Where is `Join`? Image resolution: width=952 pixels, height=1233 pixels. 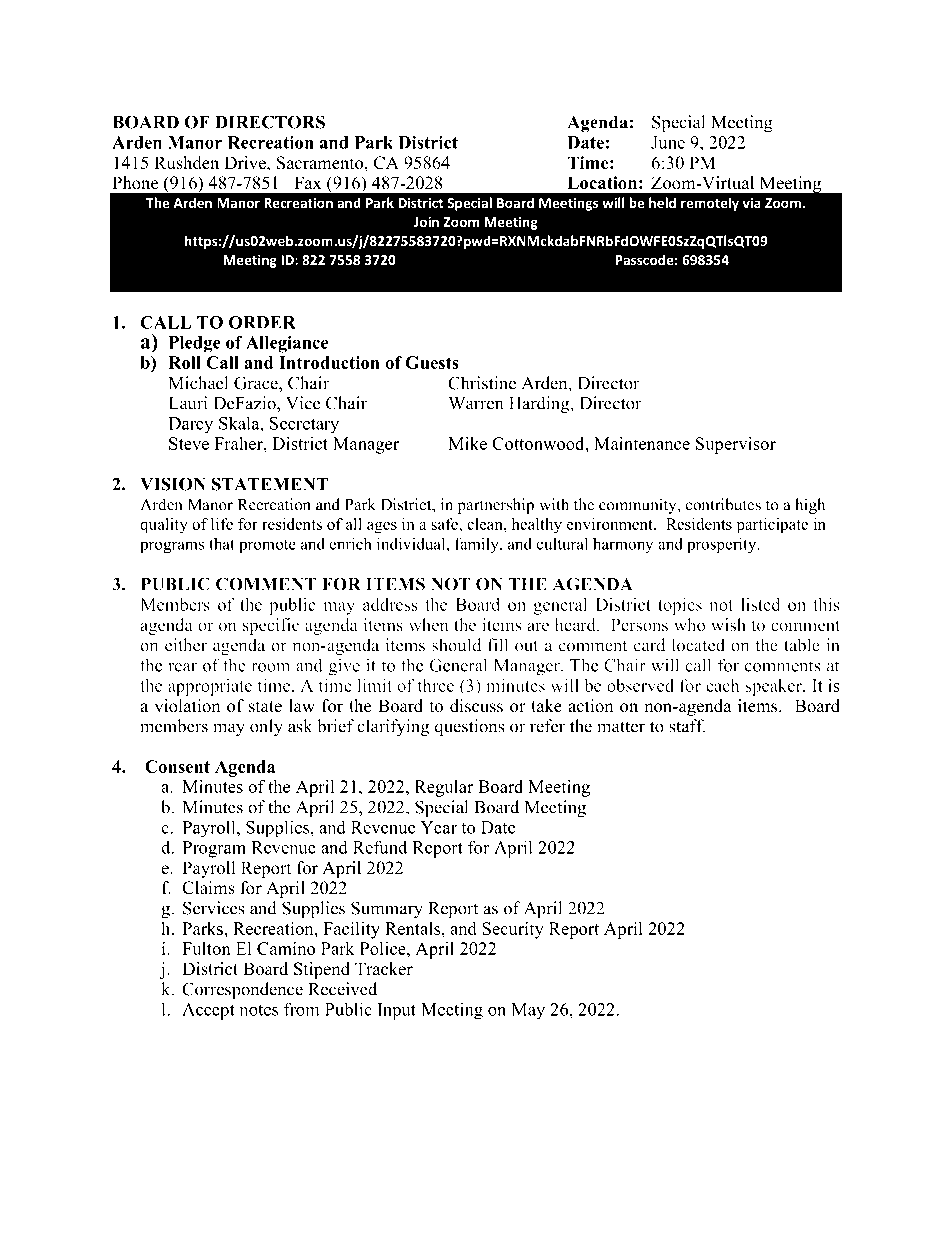 Join is located at coordinates (426, 221).
